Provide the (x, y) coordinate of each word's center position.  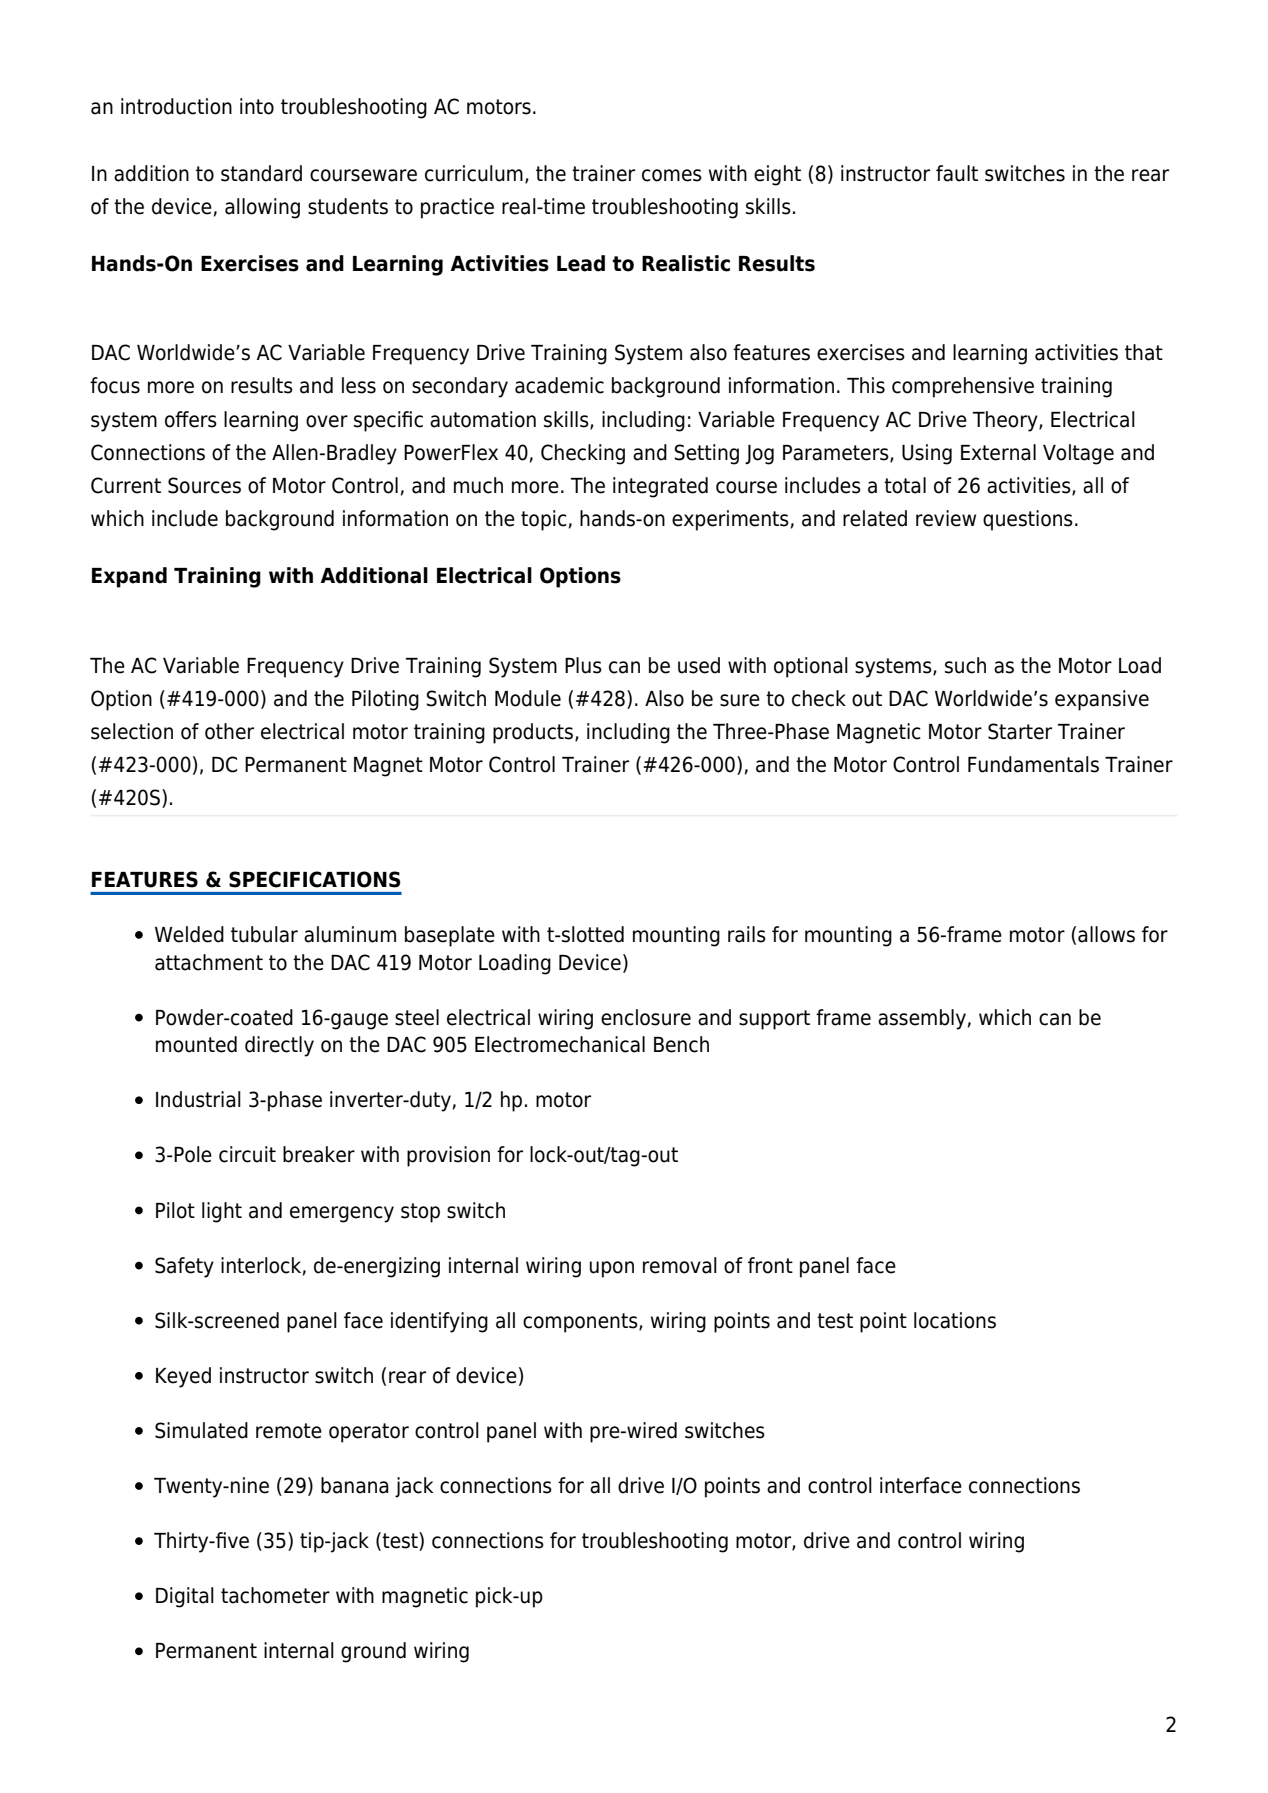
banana (355, 1485)
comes (672, 175)
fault (957, 173)
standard (261, 173)
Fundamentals (1033, 764)
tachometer (275, 1595)
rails (747, 934)
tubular (264, 934)
